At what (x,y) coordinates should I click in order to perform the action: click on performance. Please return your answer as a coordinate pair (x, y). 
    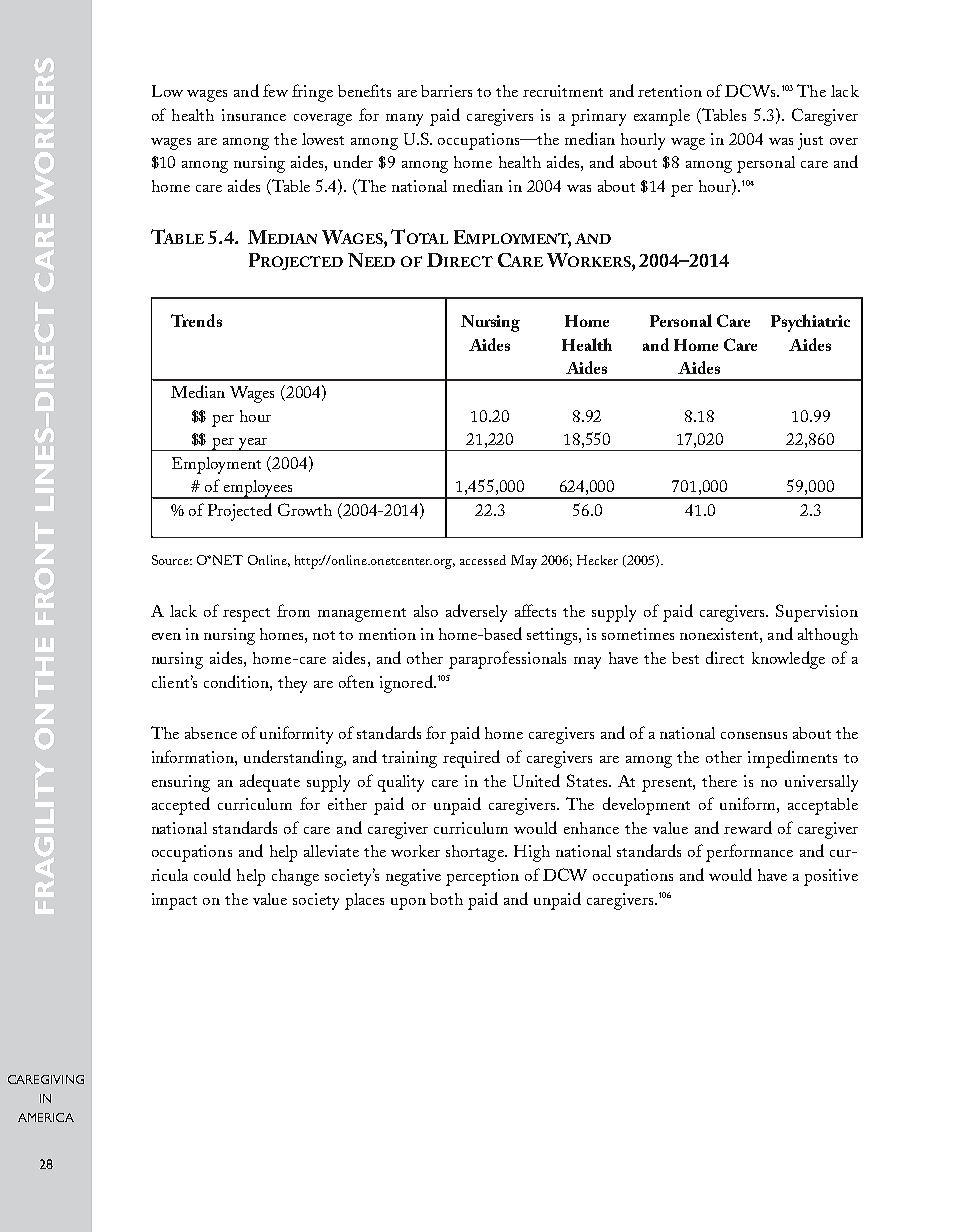
    Looking at the image, I should click on (749, 853).
